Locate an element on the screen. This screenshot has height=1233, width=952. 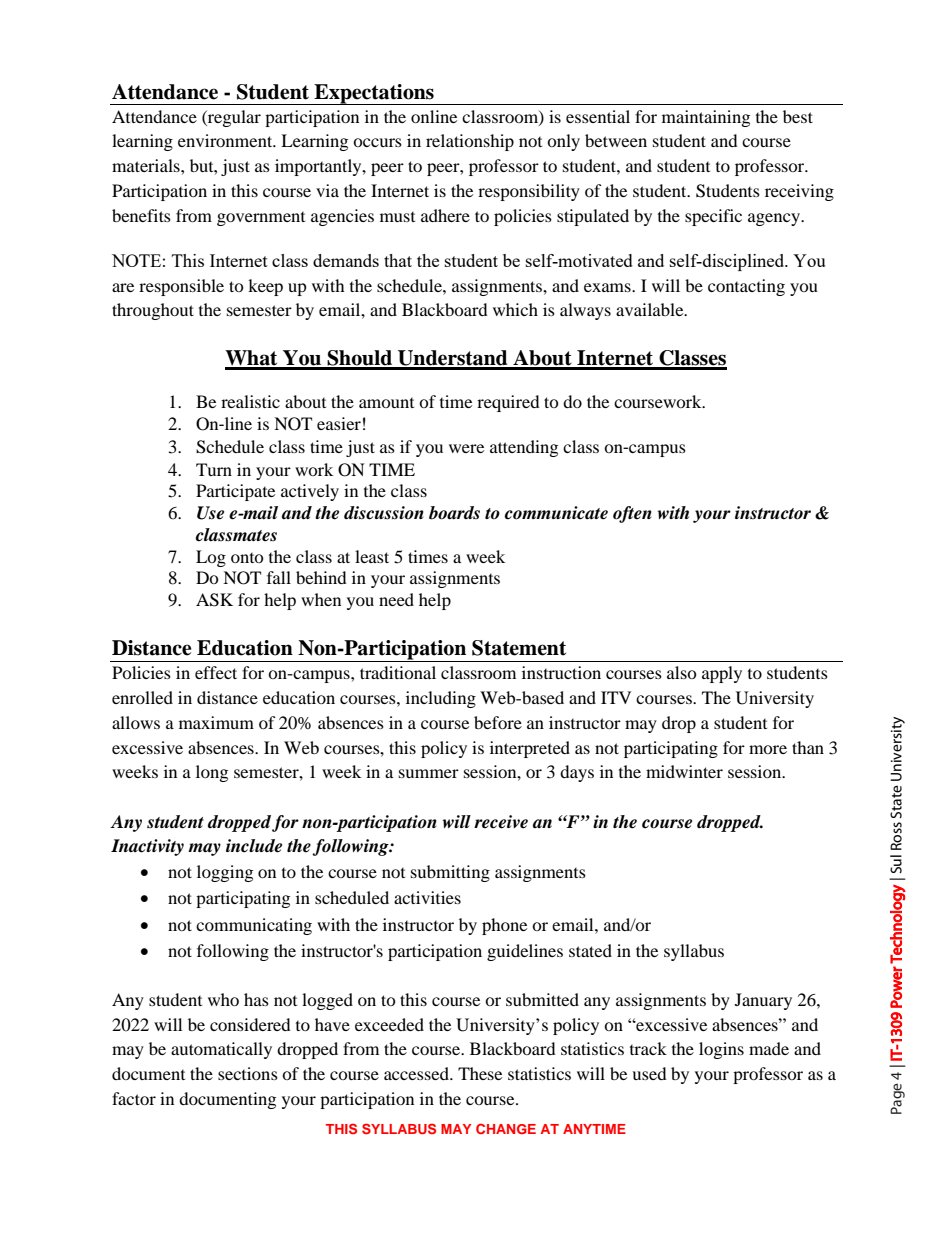
logins is located at coordinates (721, 1050).
